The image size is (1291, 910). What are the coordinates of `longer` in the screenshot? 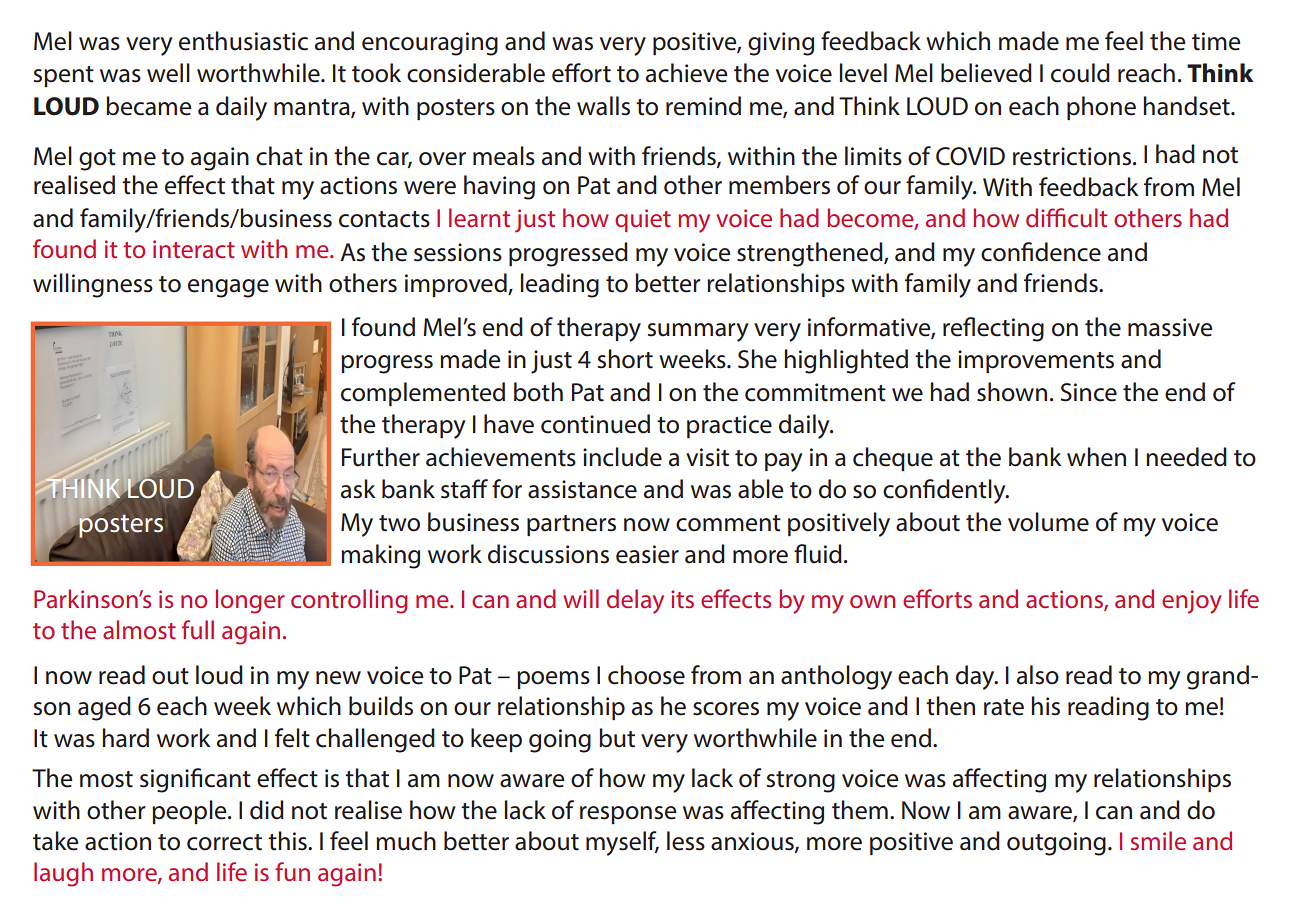 It's located at (250, 601).
